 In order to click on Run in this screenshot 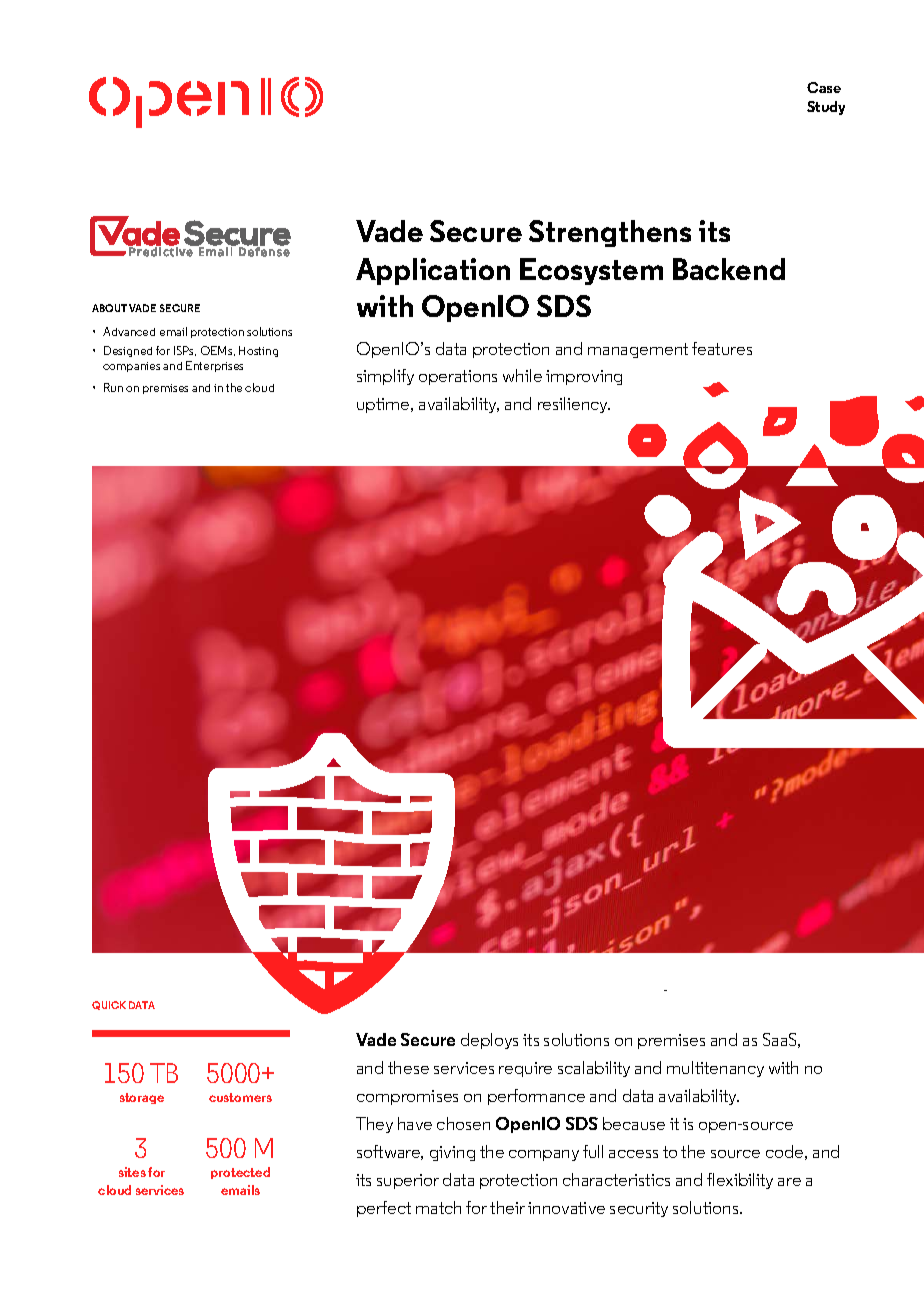, I will do `click(113, 387)`.
